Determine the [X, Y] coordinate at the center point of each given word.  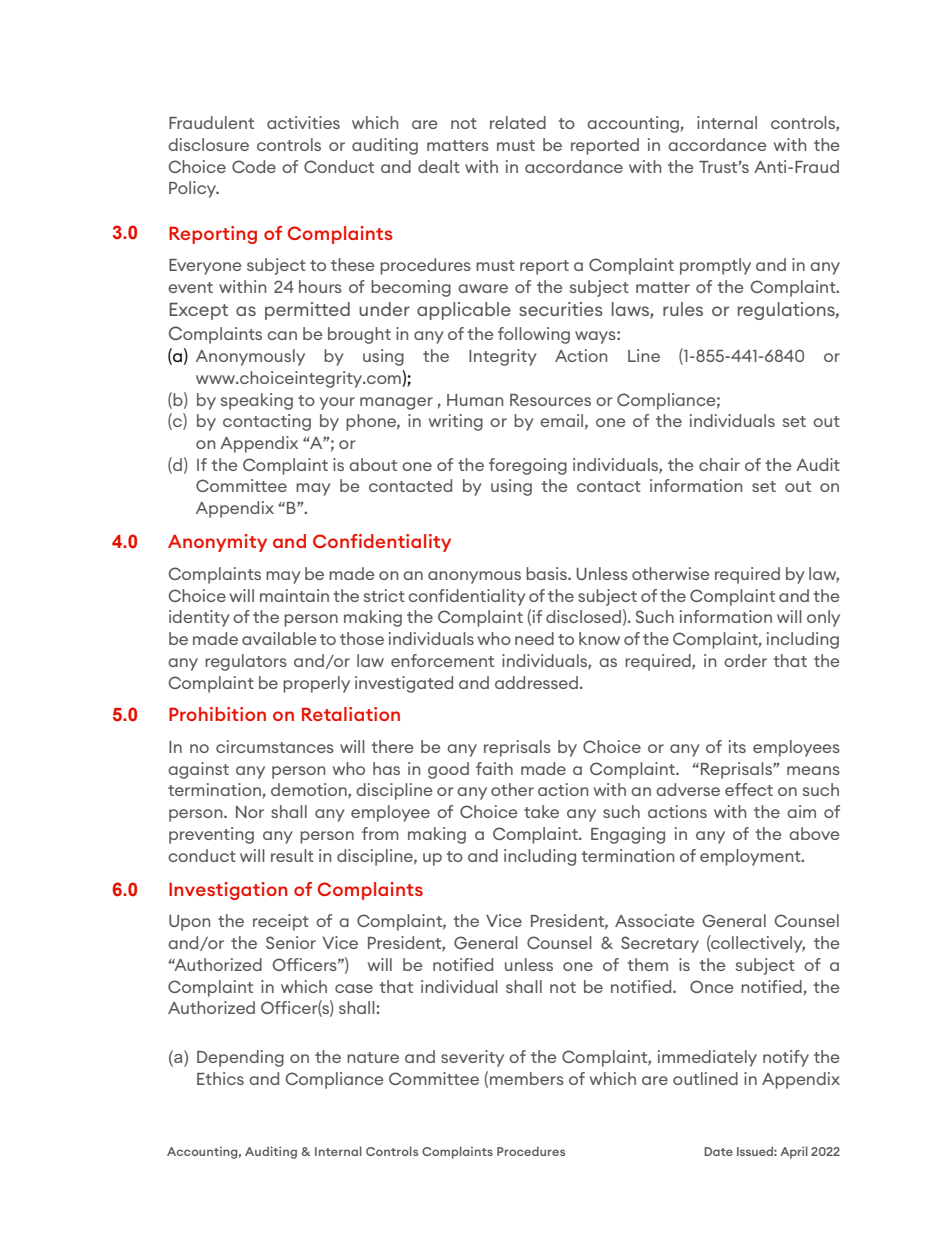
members [527, 1078]
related [518, 122]
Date [718, 1151]
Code [254, 166]
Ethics [220, 1078]
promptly [715, 266]
